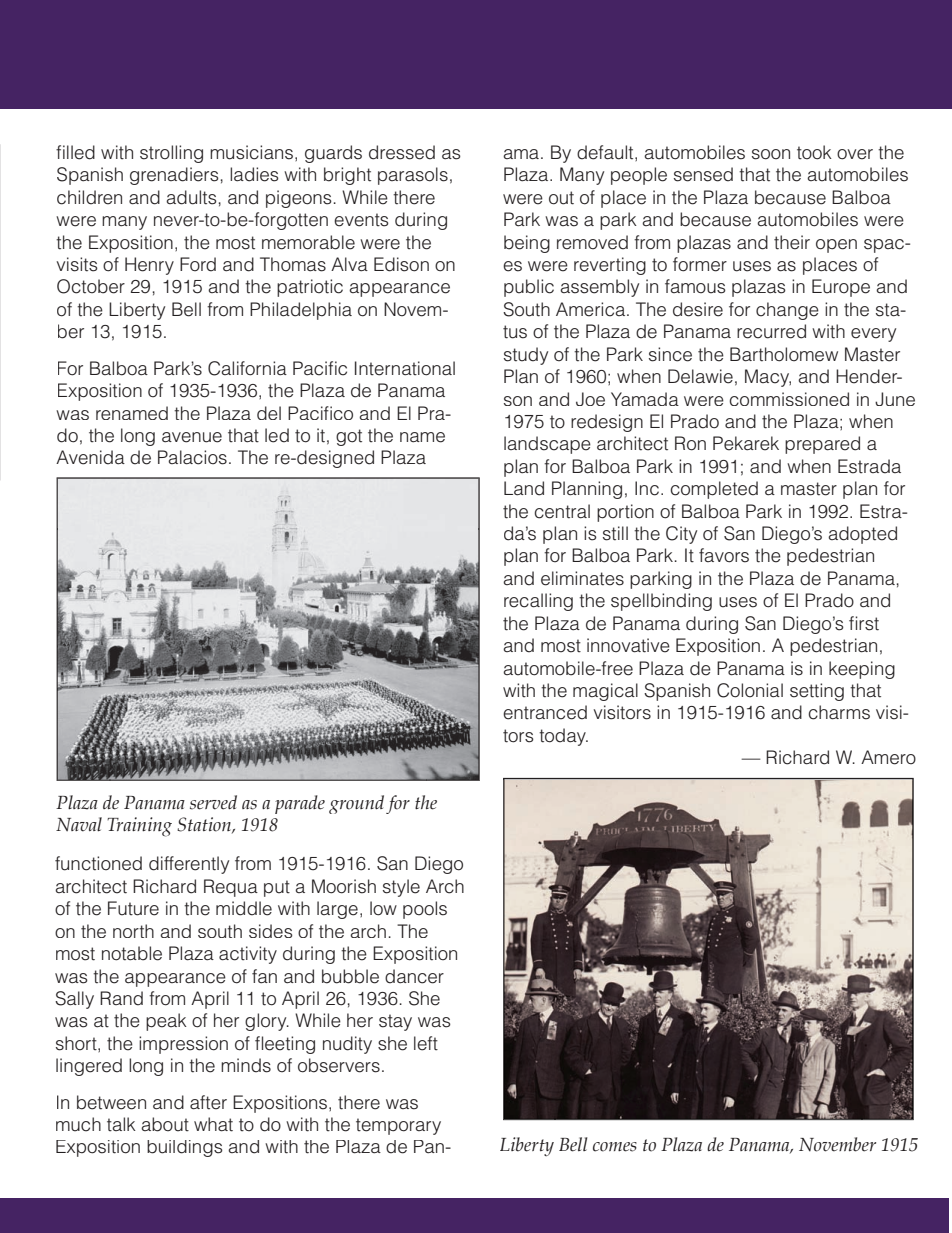  I want to click on about, so click(165, 1124).
